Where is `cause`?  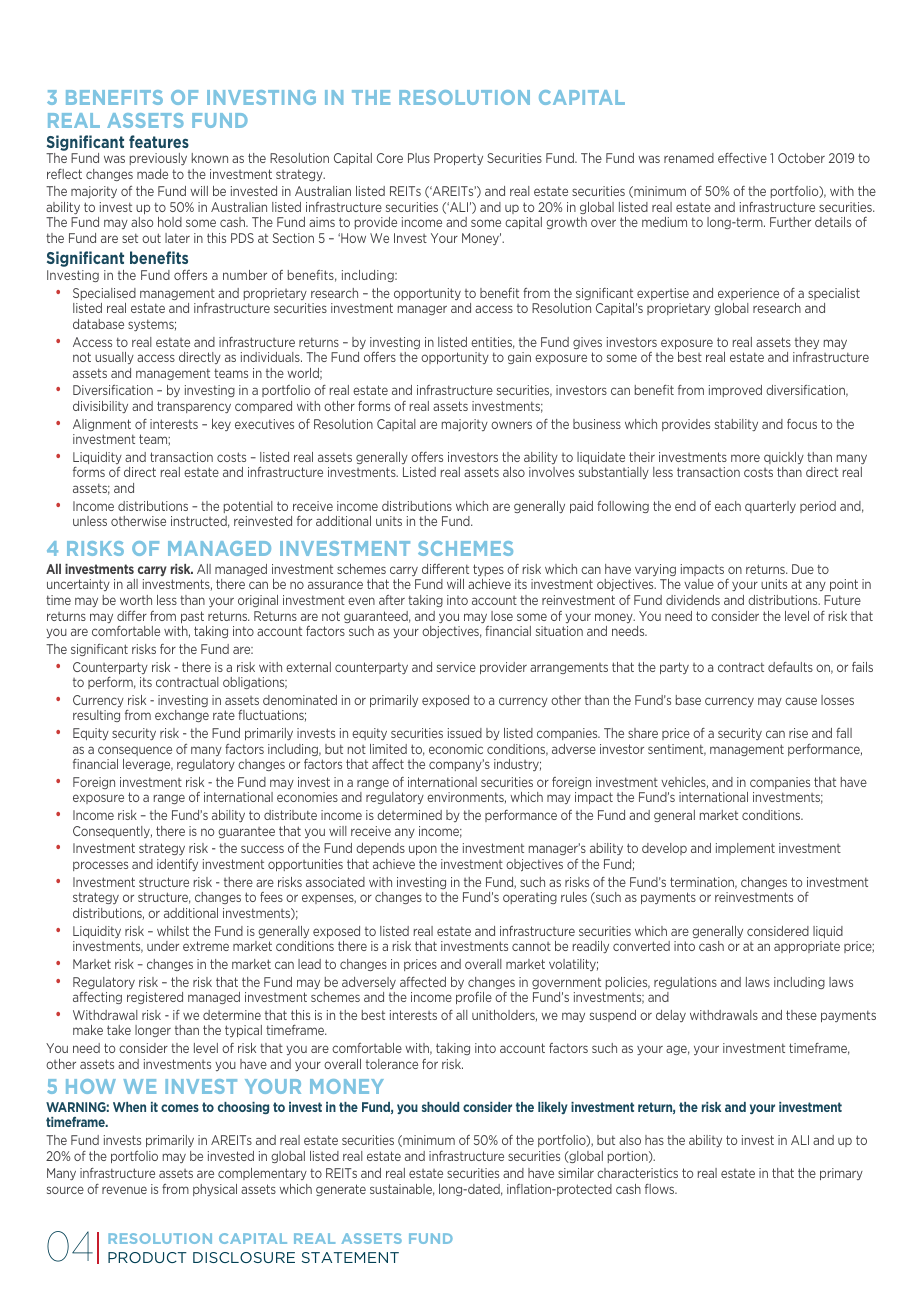 cause is located at coordinates (801, 701).
